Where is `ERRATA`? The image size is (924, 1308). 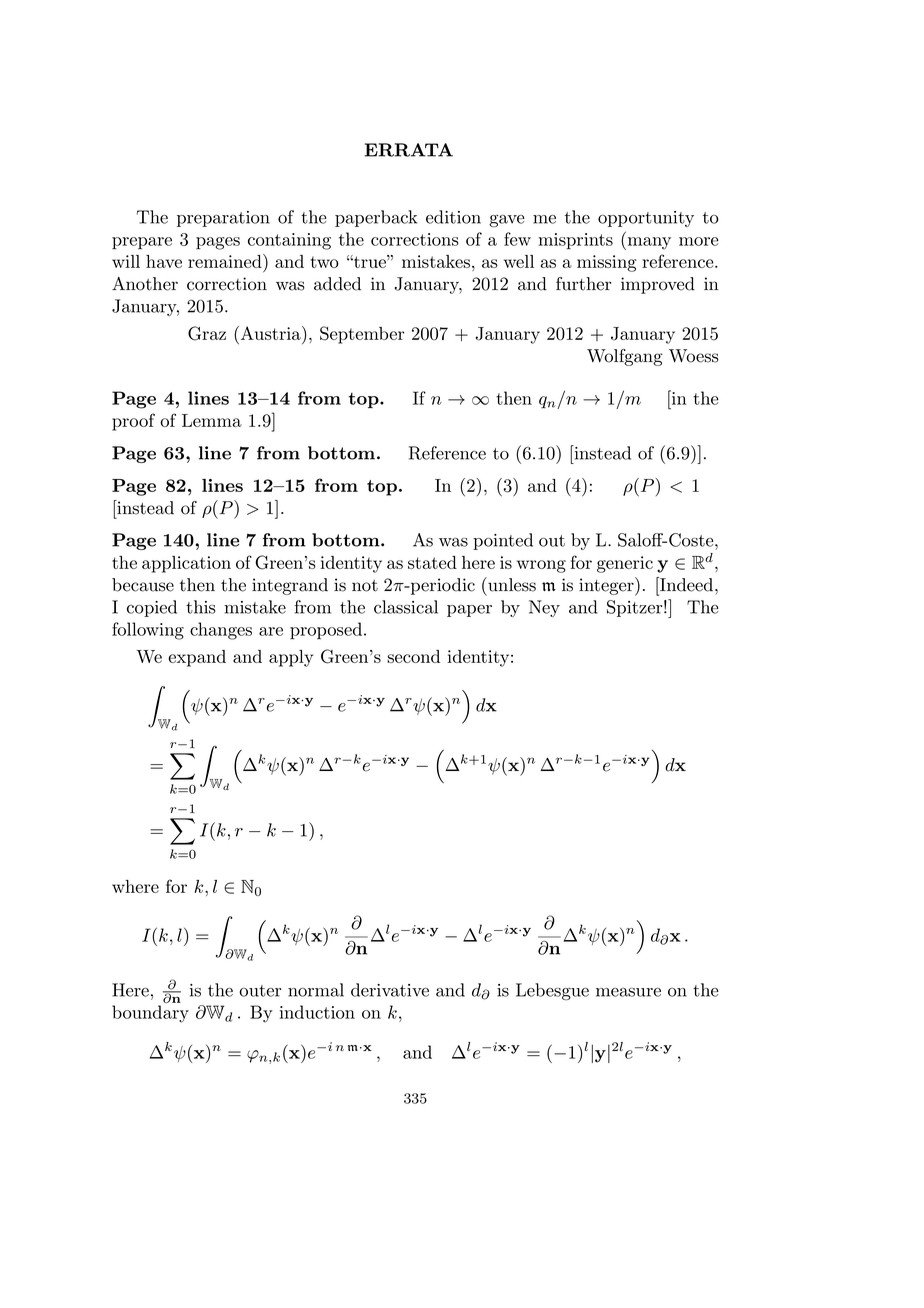 ERRATA is located at coordinates (409, 150).
